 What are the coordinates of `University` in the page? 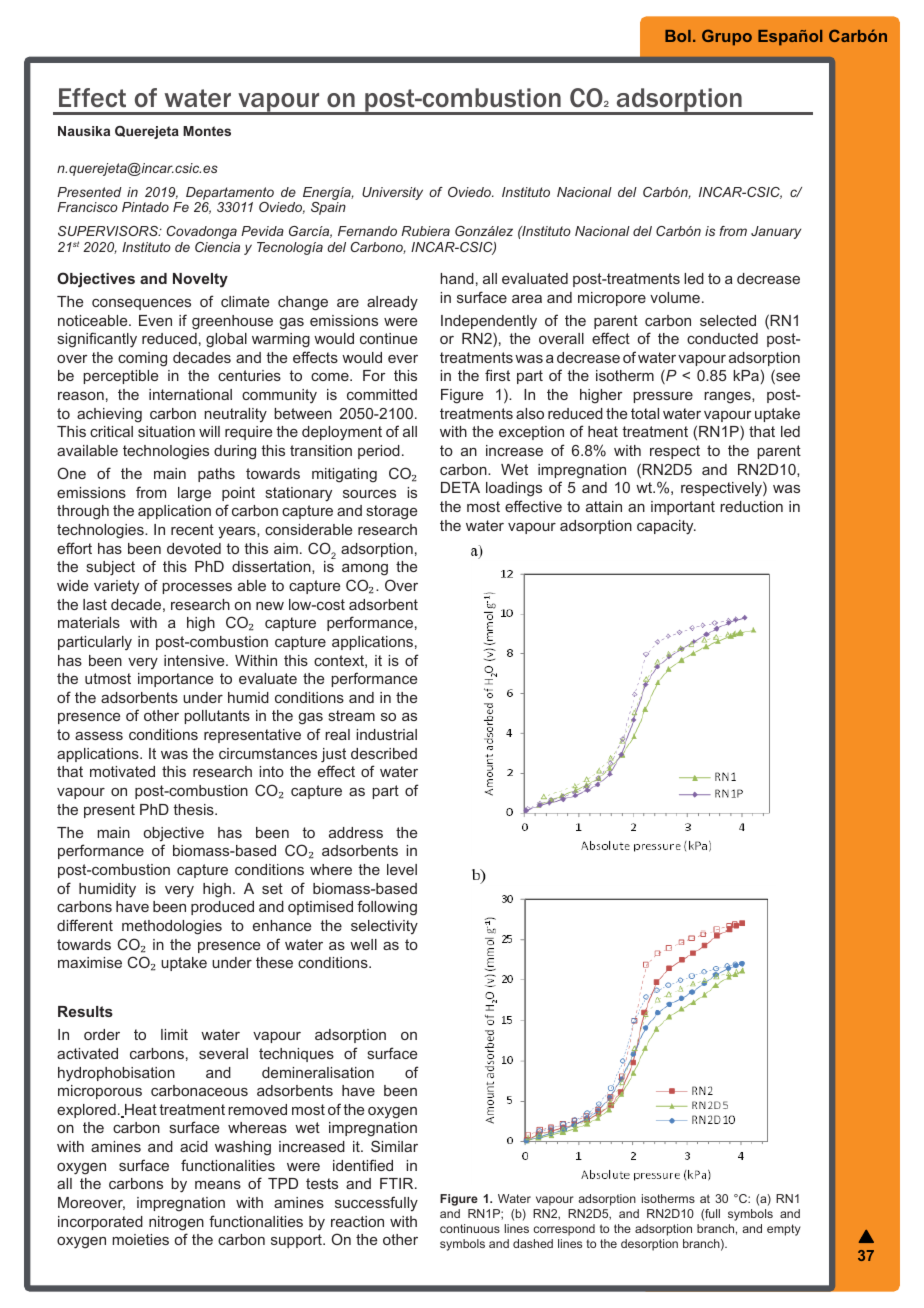 It's located at (392, 193).
